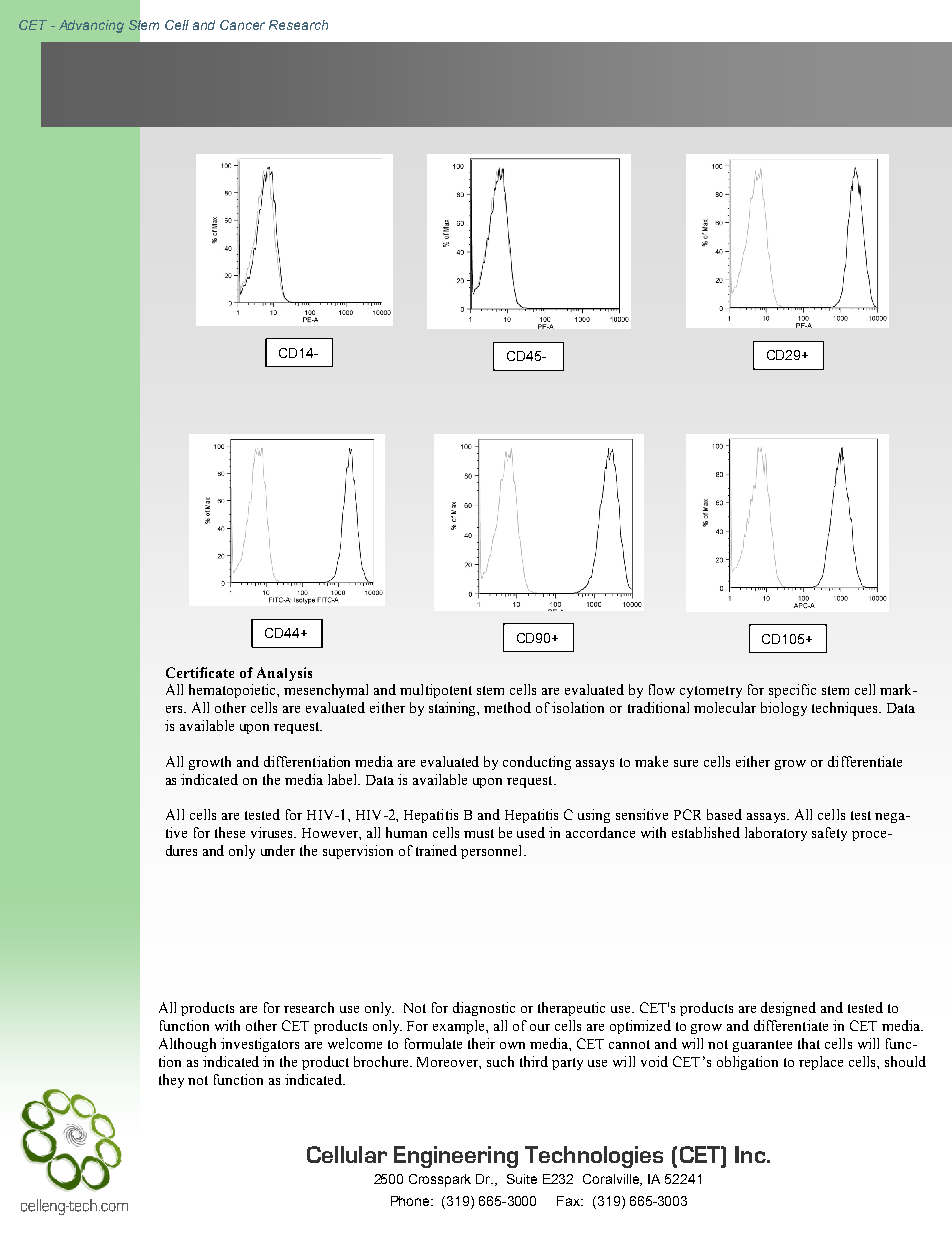 The width and height of the page is (952, 1233). What do you see at coordinates (91, 26) in the page?
I see `Advancing` at bounding box center [91, 26].
